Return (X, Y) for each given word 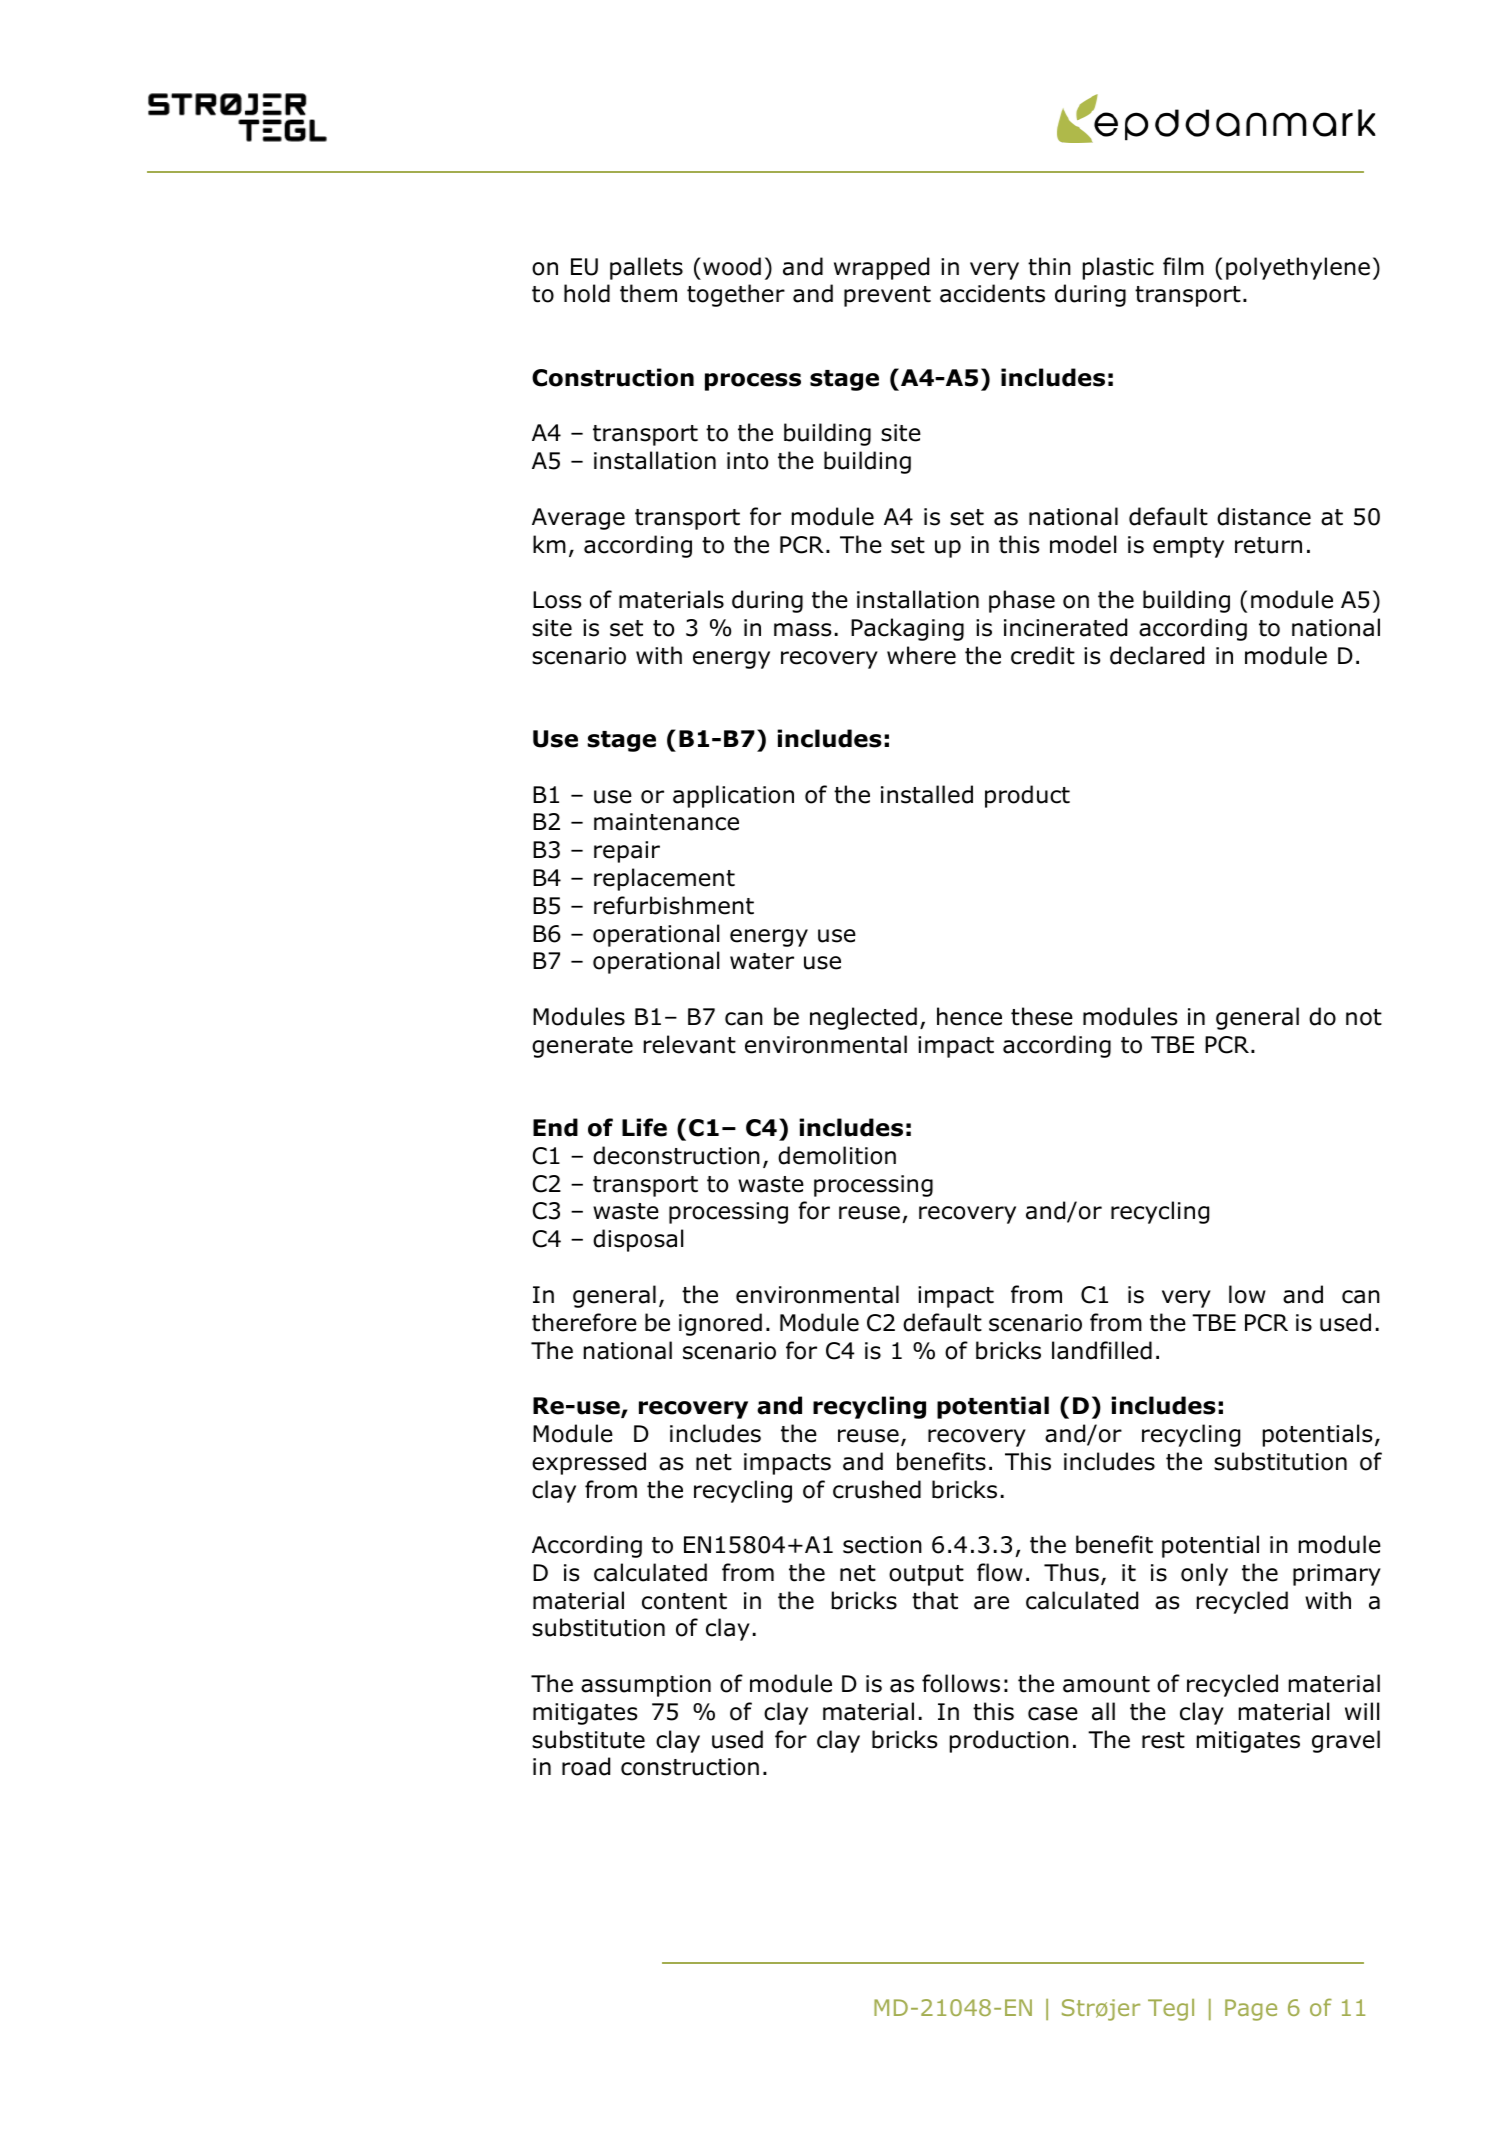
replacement (664, 879)
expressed (589, 1463)
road (586, 1766)
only (1204, 1574)
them (648, 293)
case (1053, 1714)
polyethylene (1298, 268)
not (1364, 1017)
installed (927, 794)
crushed (877, 1489)
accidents (992, 293)
